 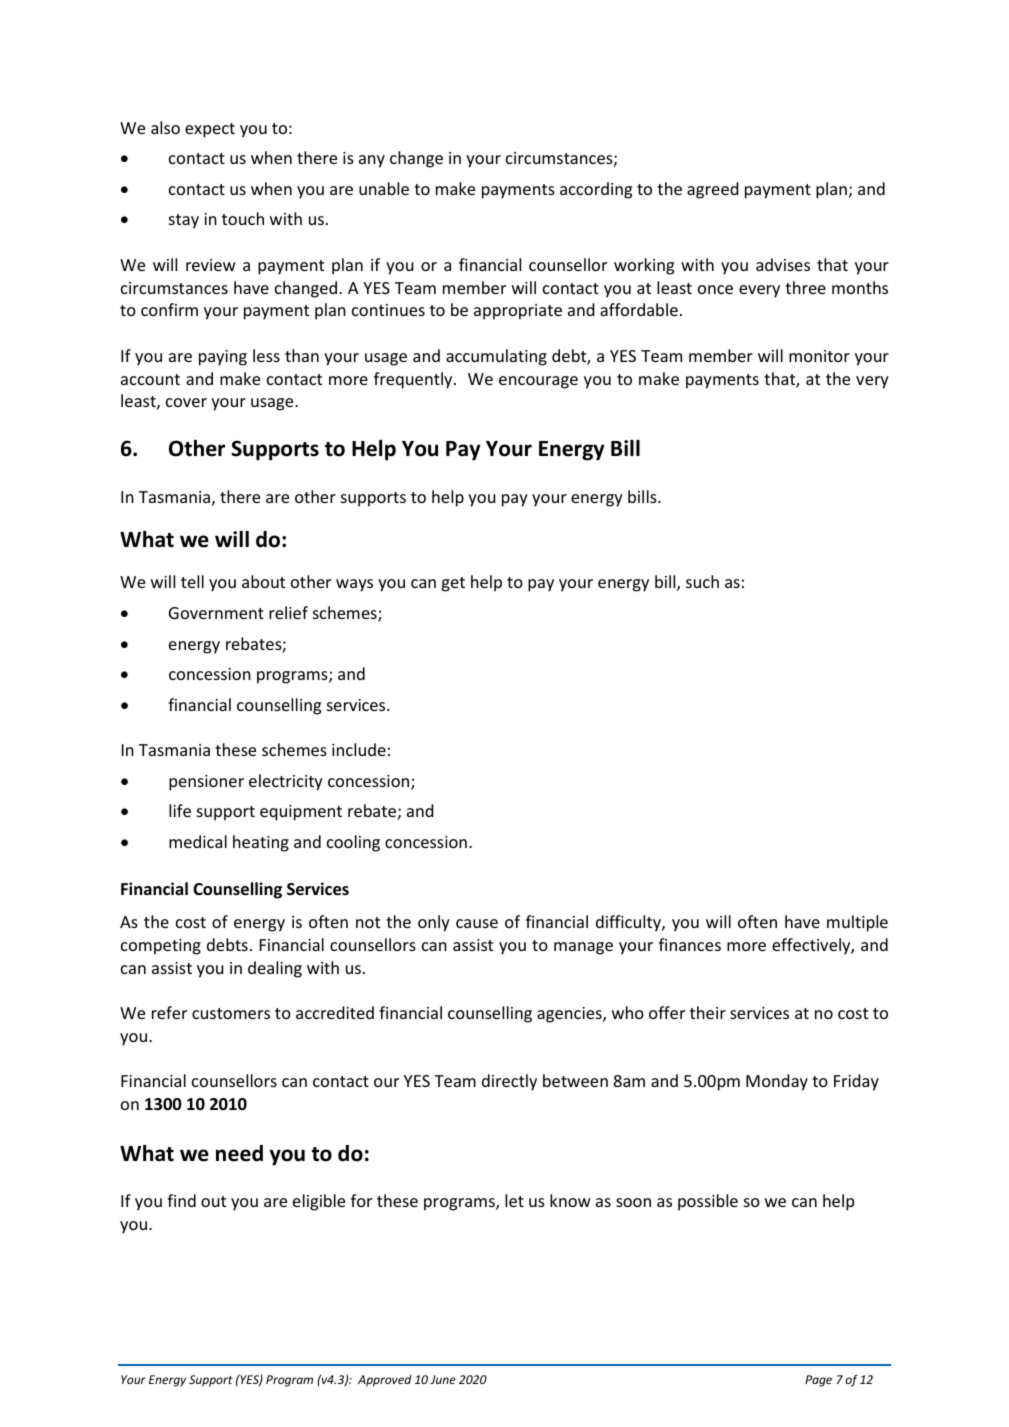 I want to click on agreed, so click(x=713, y=190).
